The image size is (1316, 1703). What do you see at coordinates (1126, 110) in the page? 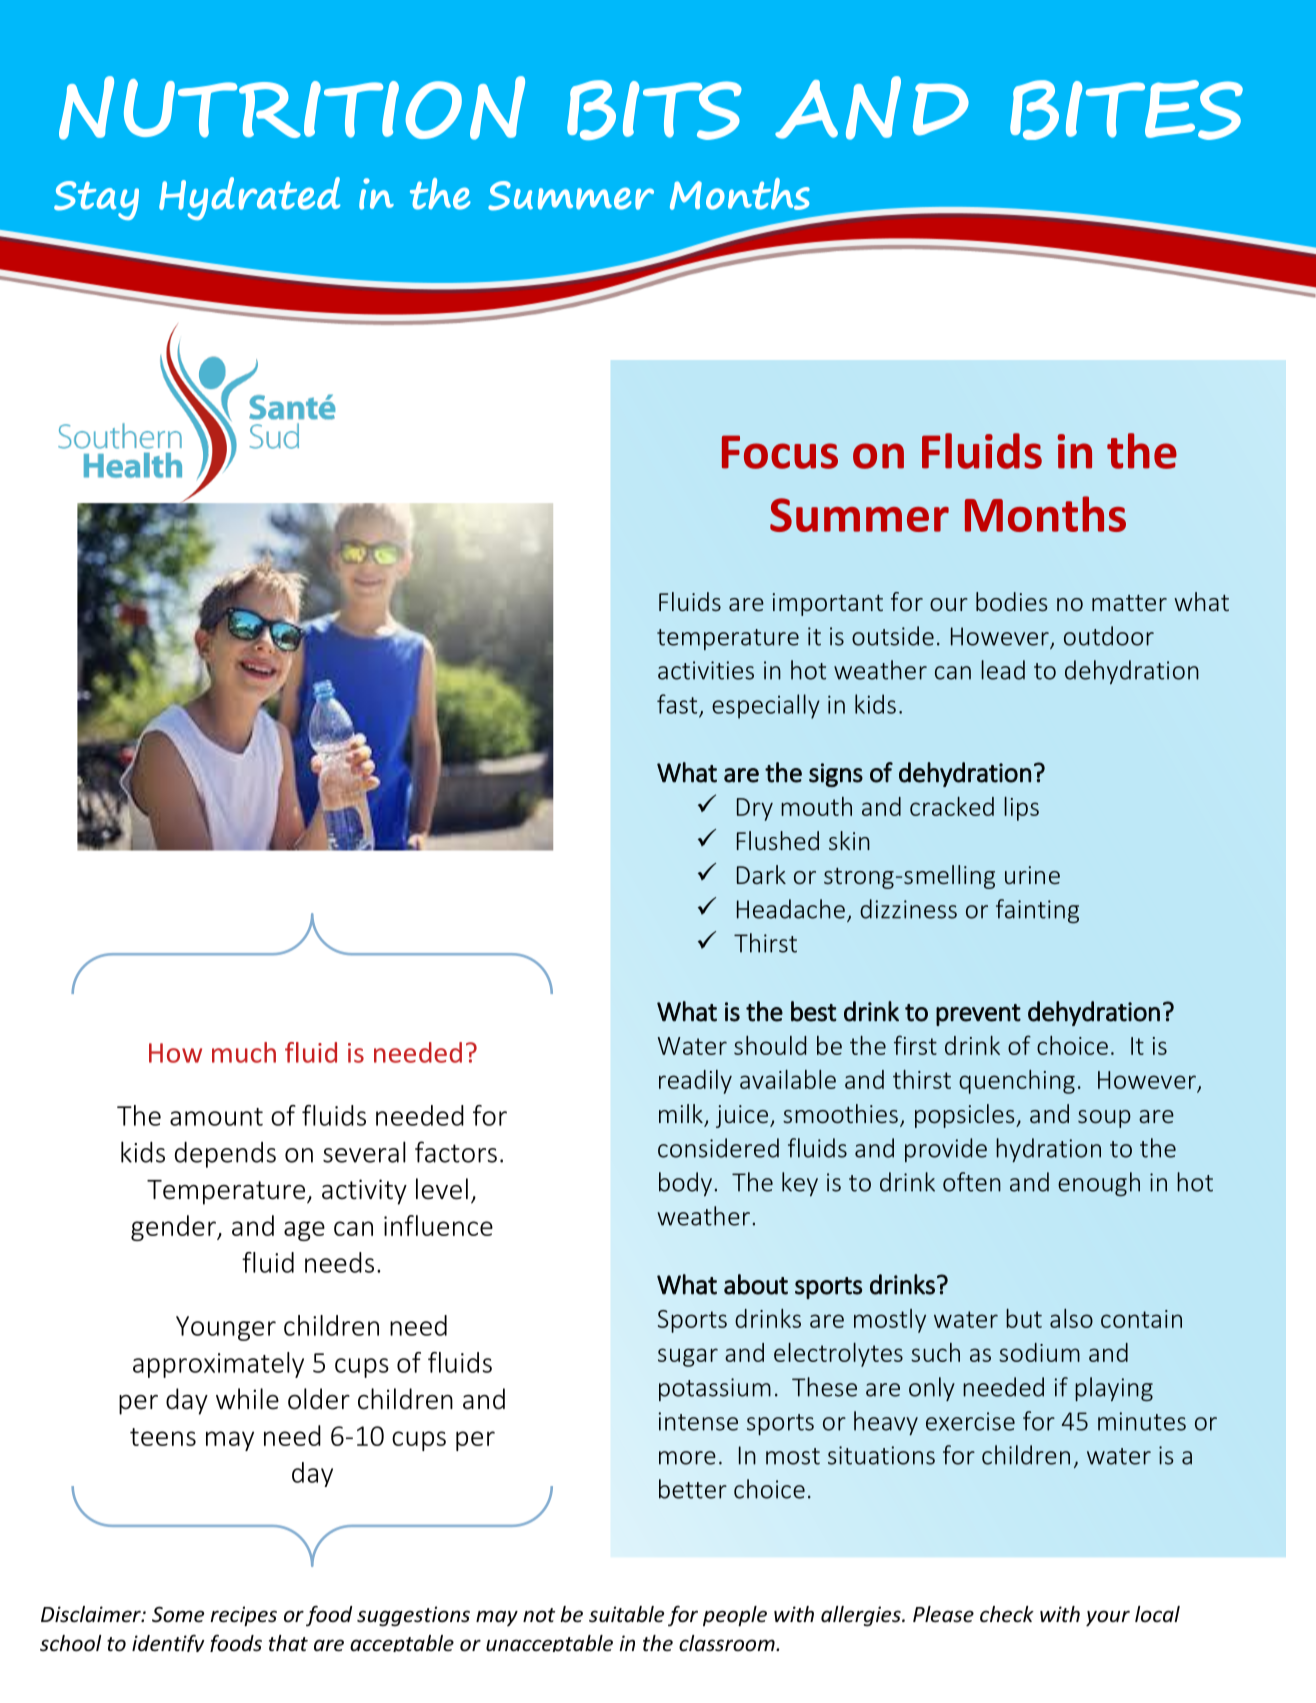
I see `BITES` at bounding box center [1126, 110].
